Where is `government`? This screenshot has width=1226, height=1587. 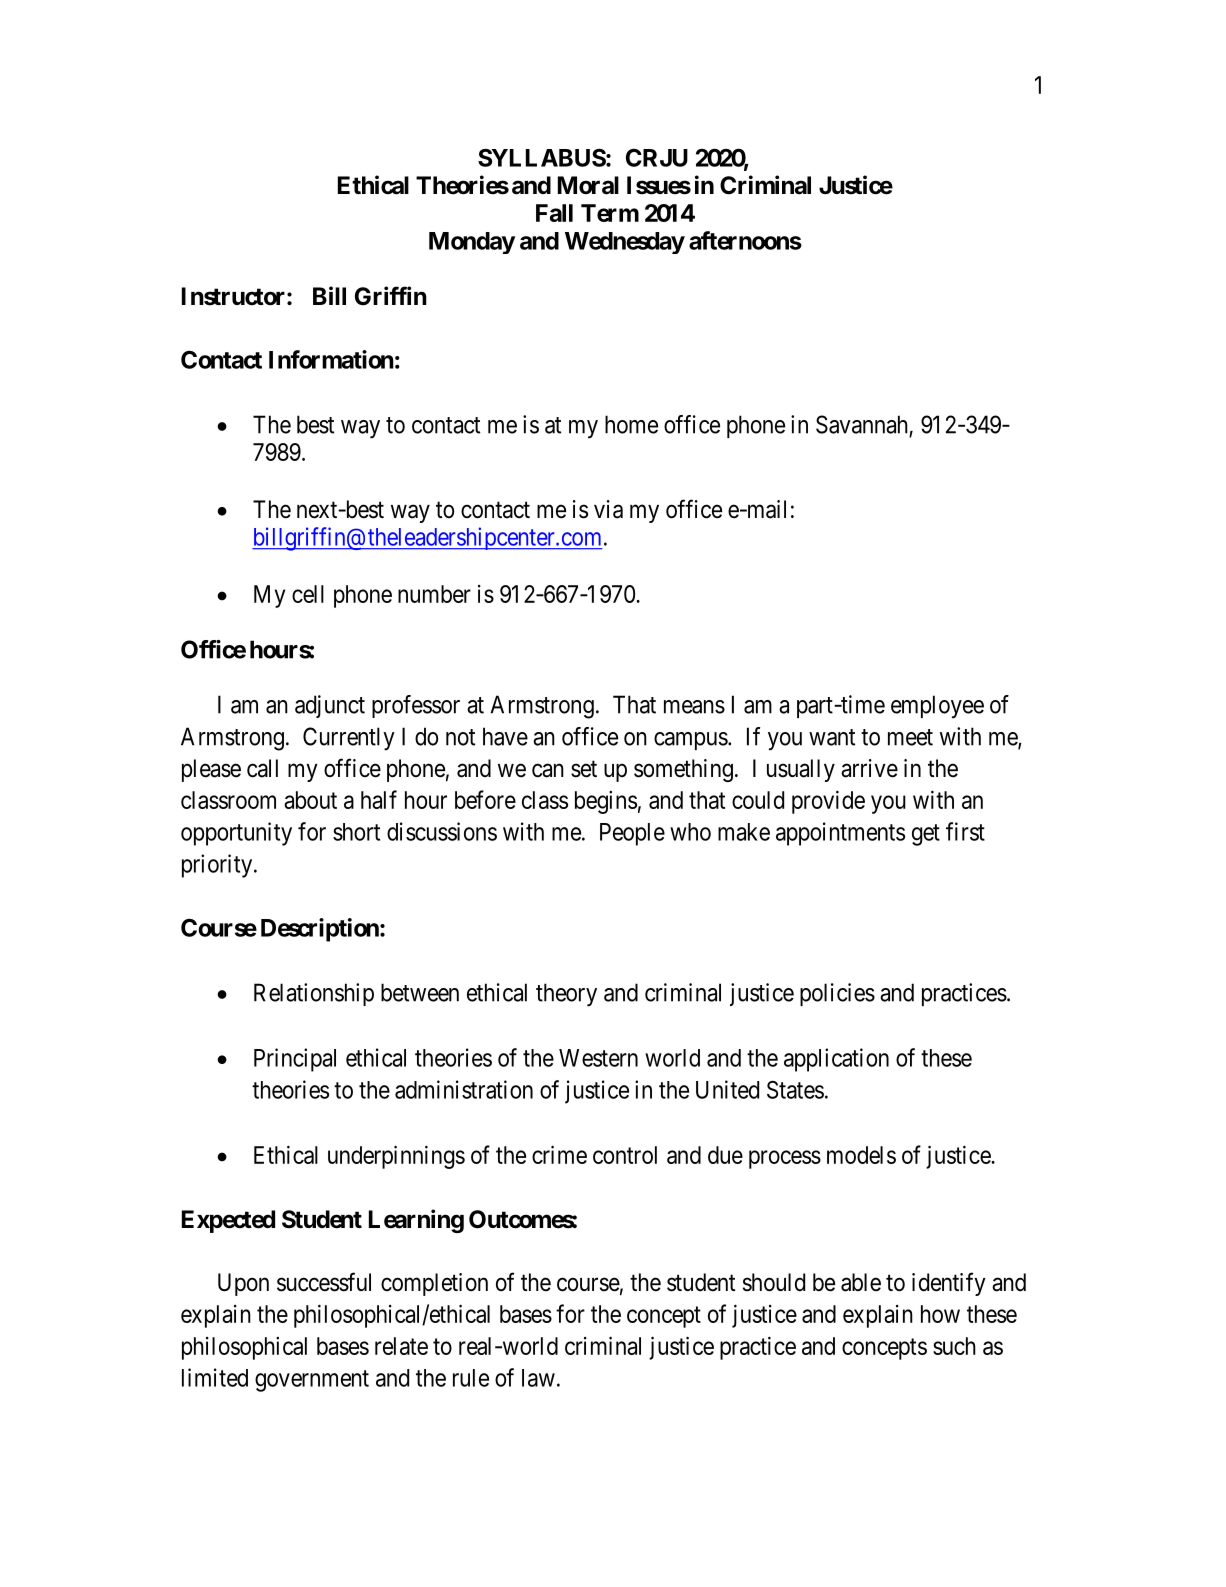
government is located at coordinates (312, 1381).
